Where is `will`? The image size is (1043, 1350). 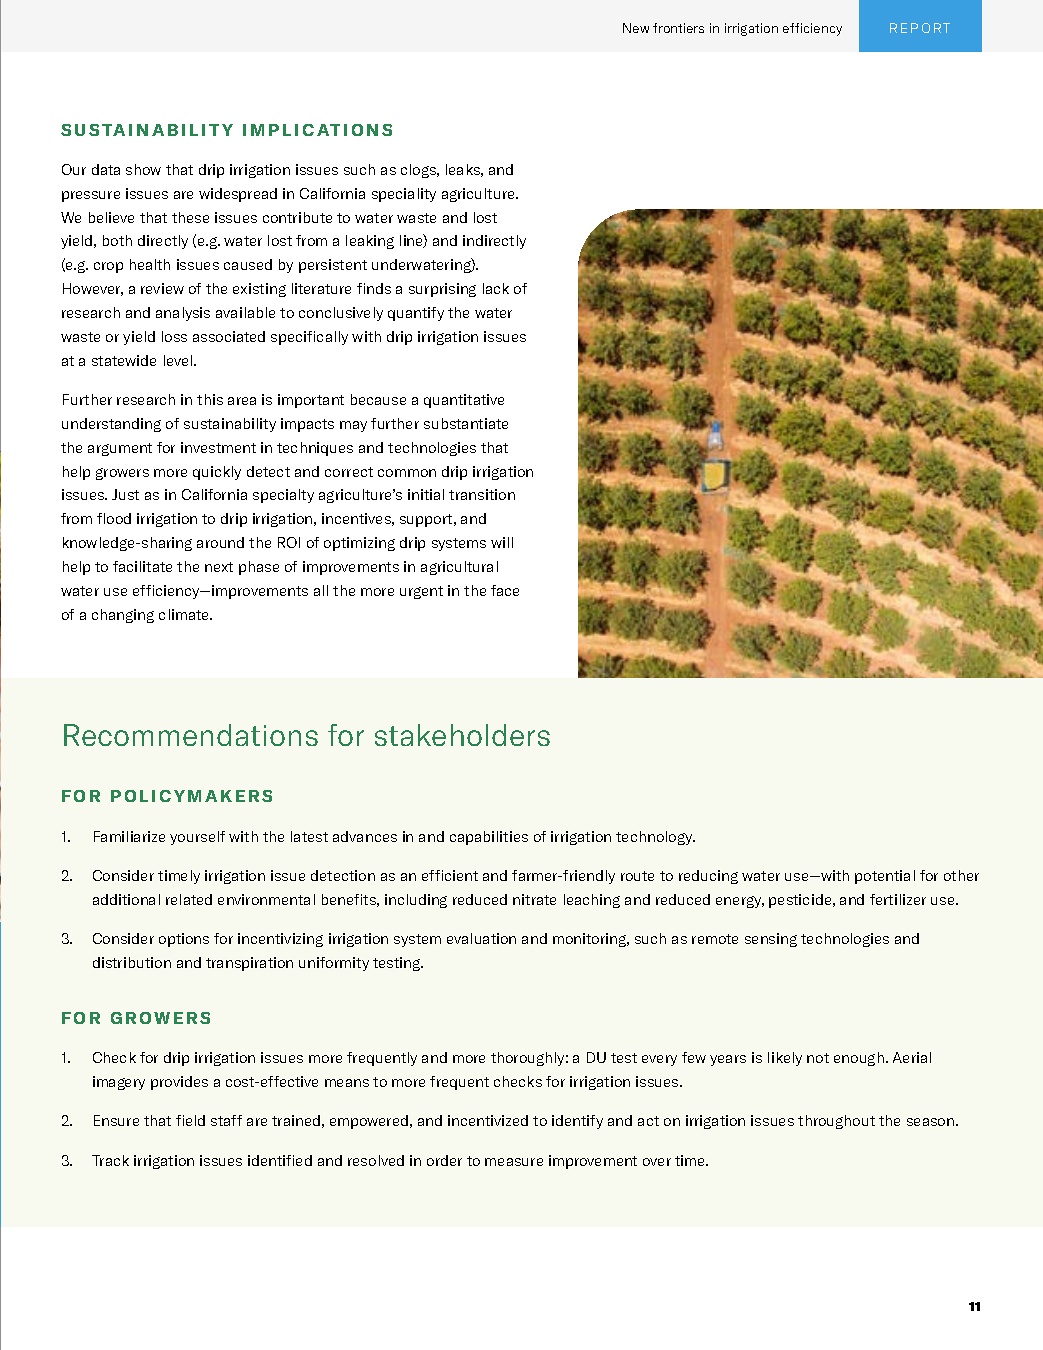 will is located at coordinates (502, 542).
